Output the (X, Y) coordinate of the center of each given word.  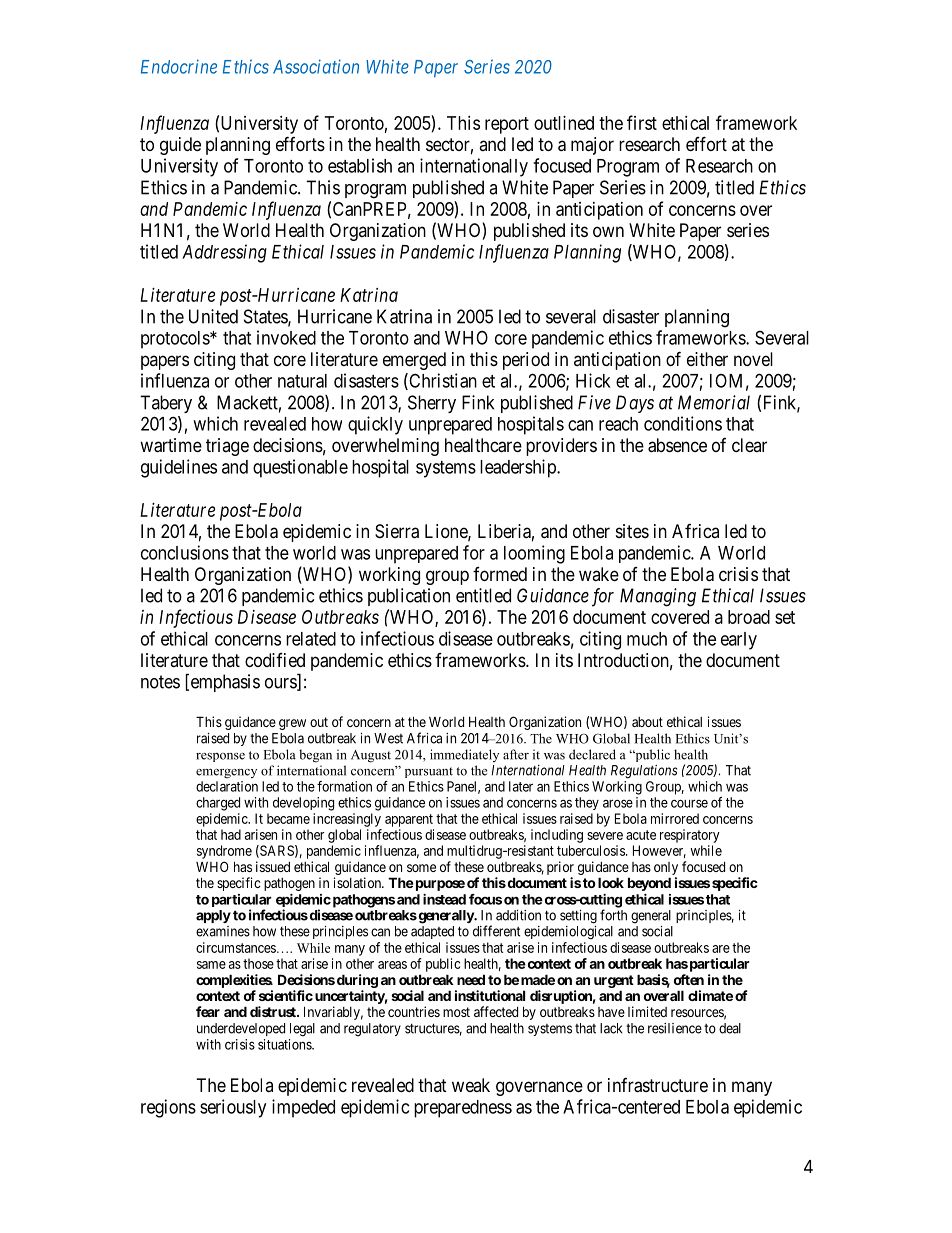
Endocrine (179, 66)
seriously (233, 1108)
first (642, 122)
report (507, 125)
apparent (409, 820)
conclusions (185, 552)
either (707, 359)
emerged (414, 361)
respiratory (690, 836)
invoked (286, 337)
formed (500, 574)
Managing (658, 597)
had (231, 834)
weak (471, 1085)
